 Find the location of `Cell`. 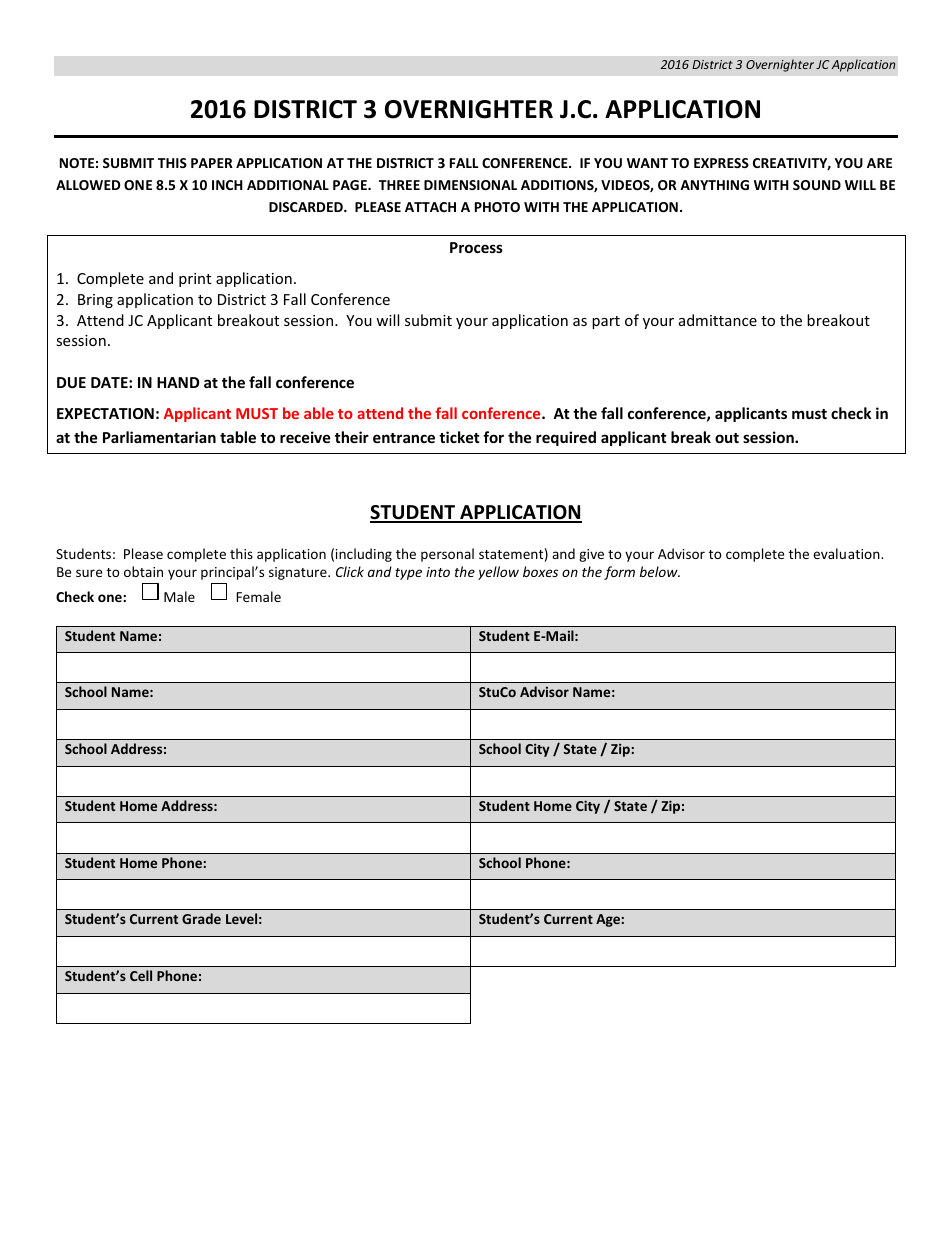

Cell is located at coordinates (141, 975).
